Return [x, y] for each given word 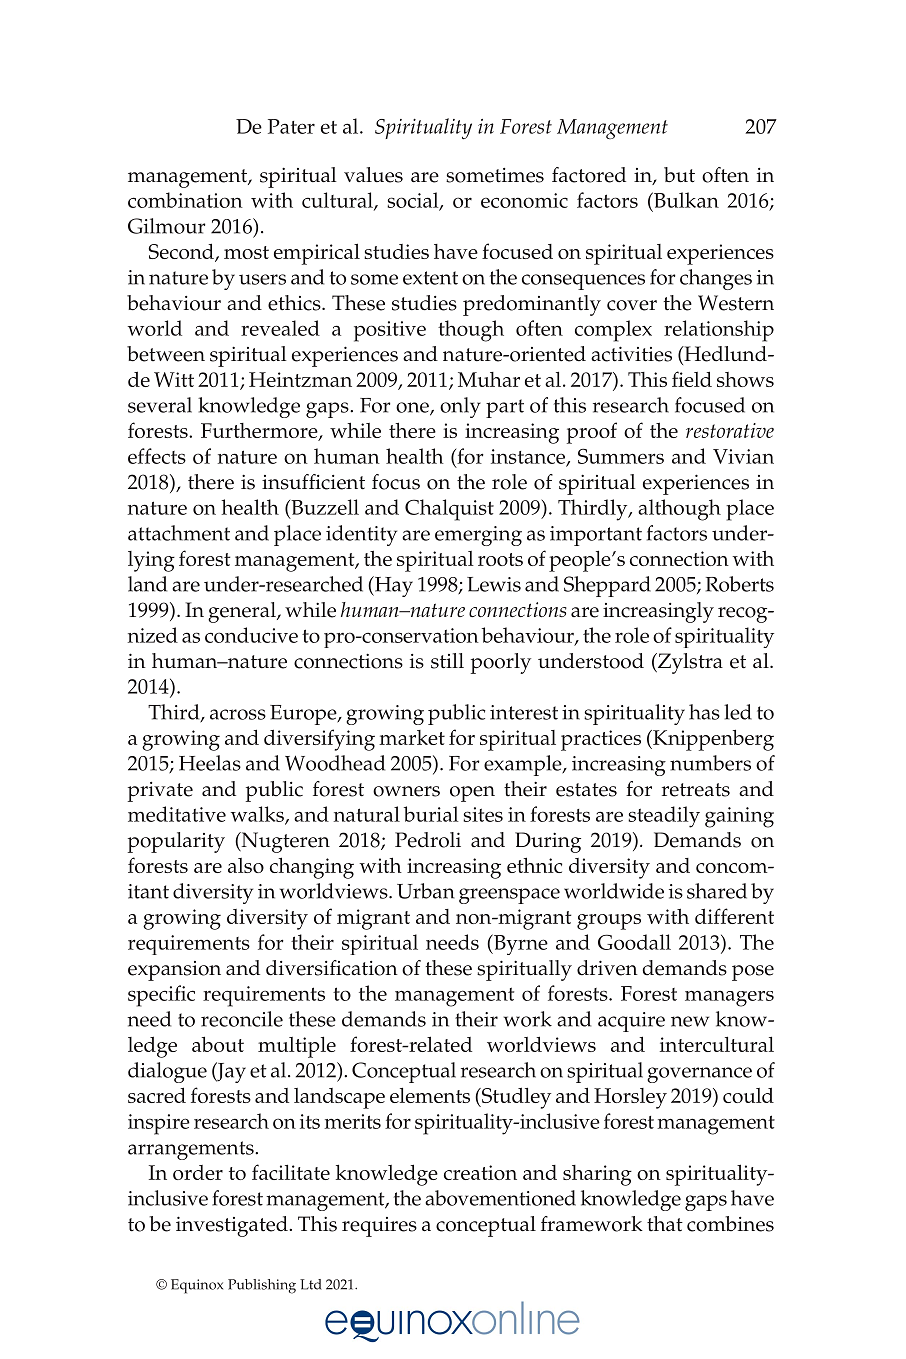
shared [717, 891]
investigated [233, 1226]
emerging [478, 536]
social [414, 201]
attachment [179, 533]
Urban [426, 891]
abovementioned [500, 1198]
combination [185, 200]
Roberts [740, 584]
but [679, 175]
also [246, 865]
